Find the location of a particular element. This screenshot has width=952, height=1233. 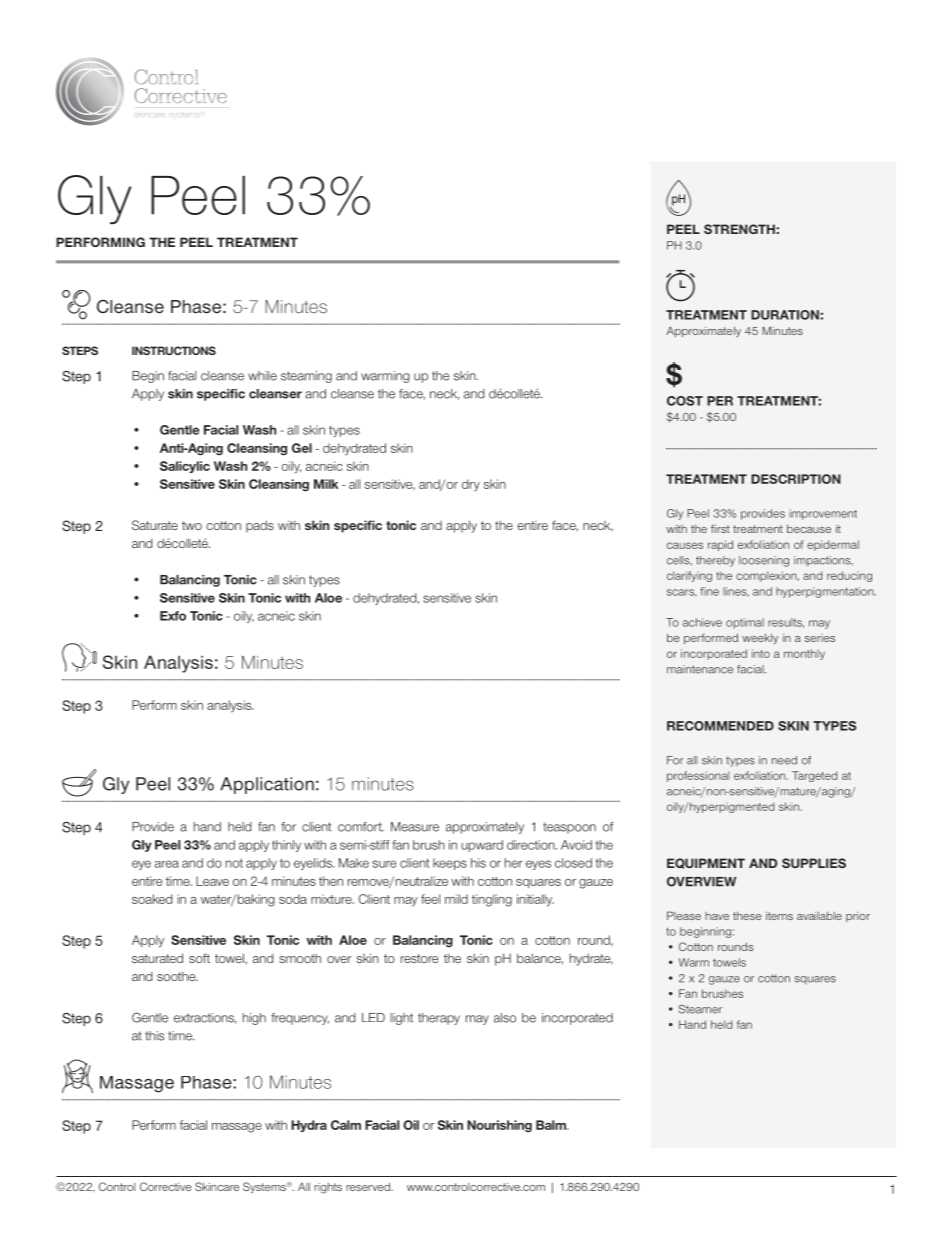

INSTRUCTIONS is located at coordinates (174, 350).
